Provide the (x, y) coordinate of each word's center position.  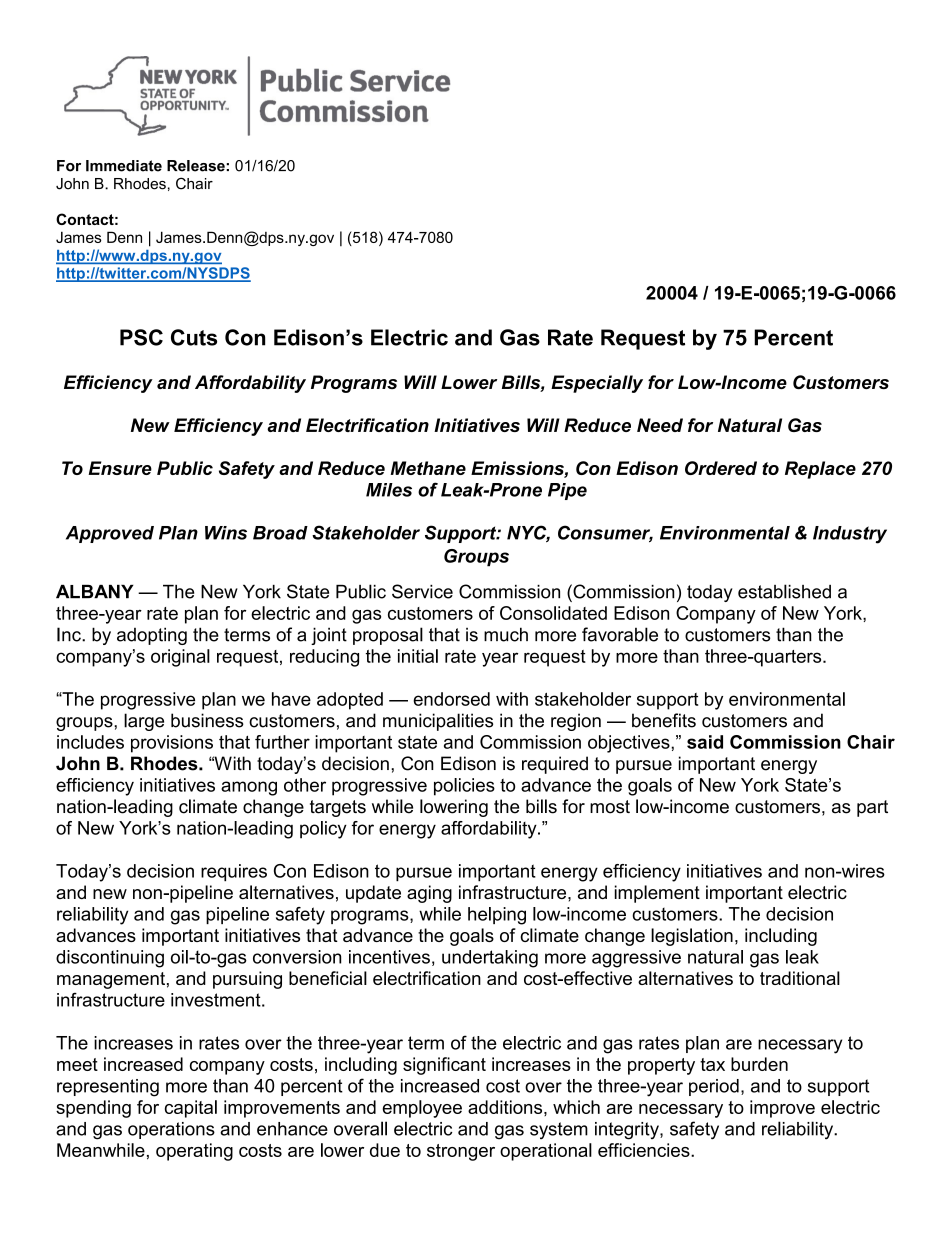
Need (660, 425)
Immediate (124, 166)
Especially (597, 384)
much (506, 634)
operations (171, 1130)
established (784, 591)
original (180, 658)
